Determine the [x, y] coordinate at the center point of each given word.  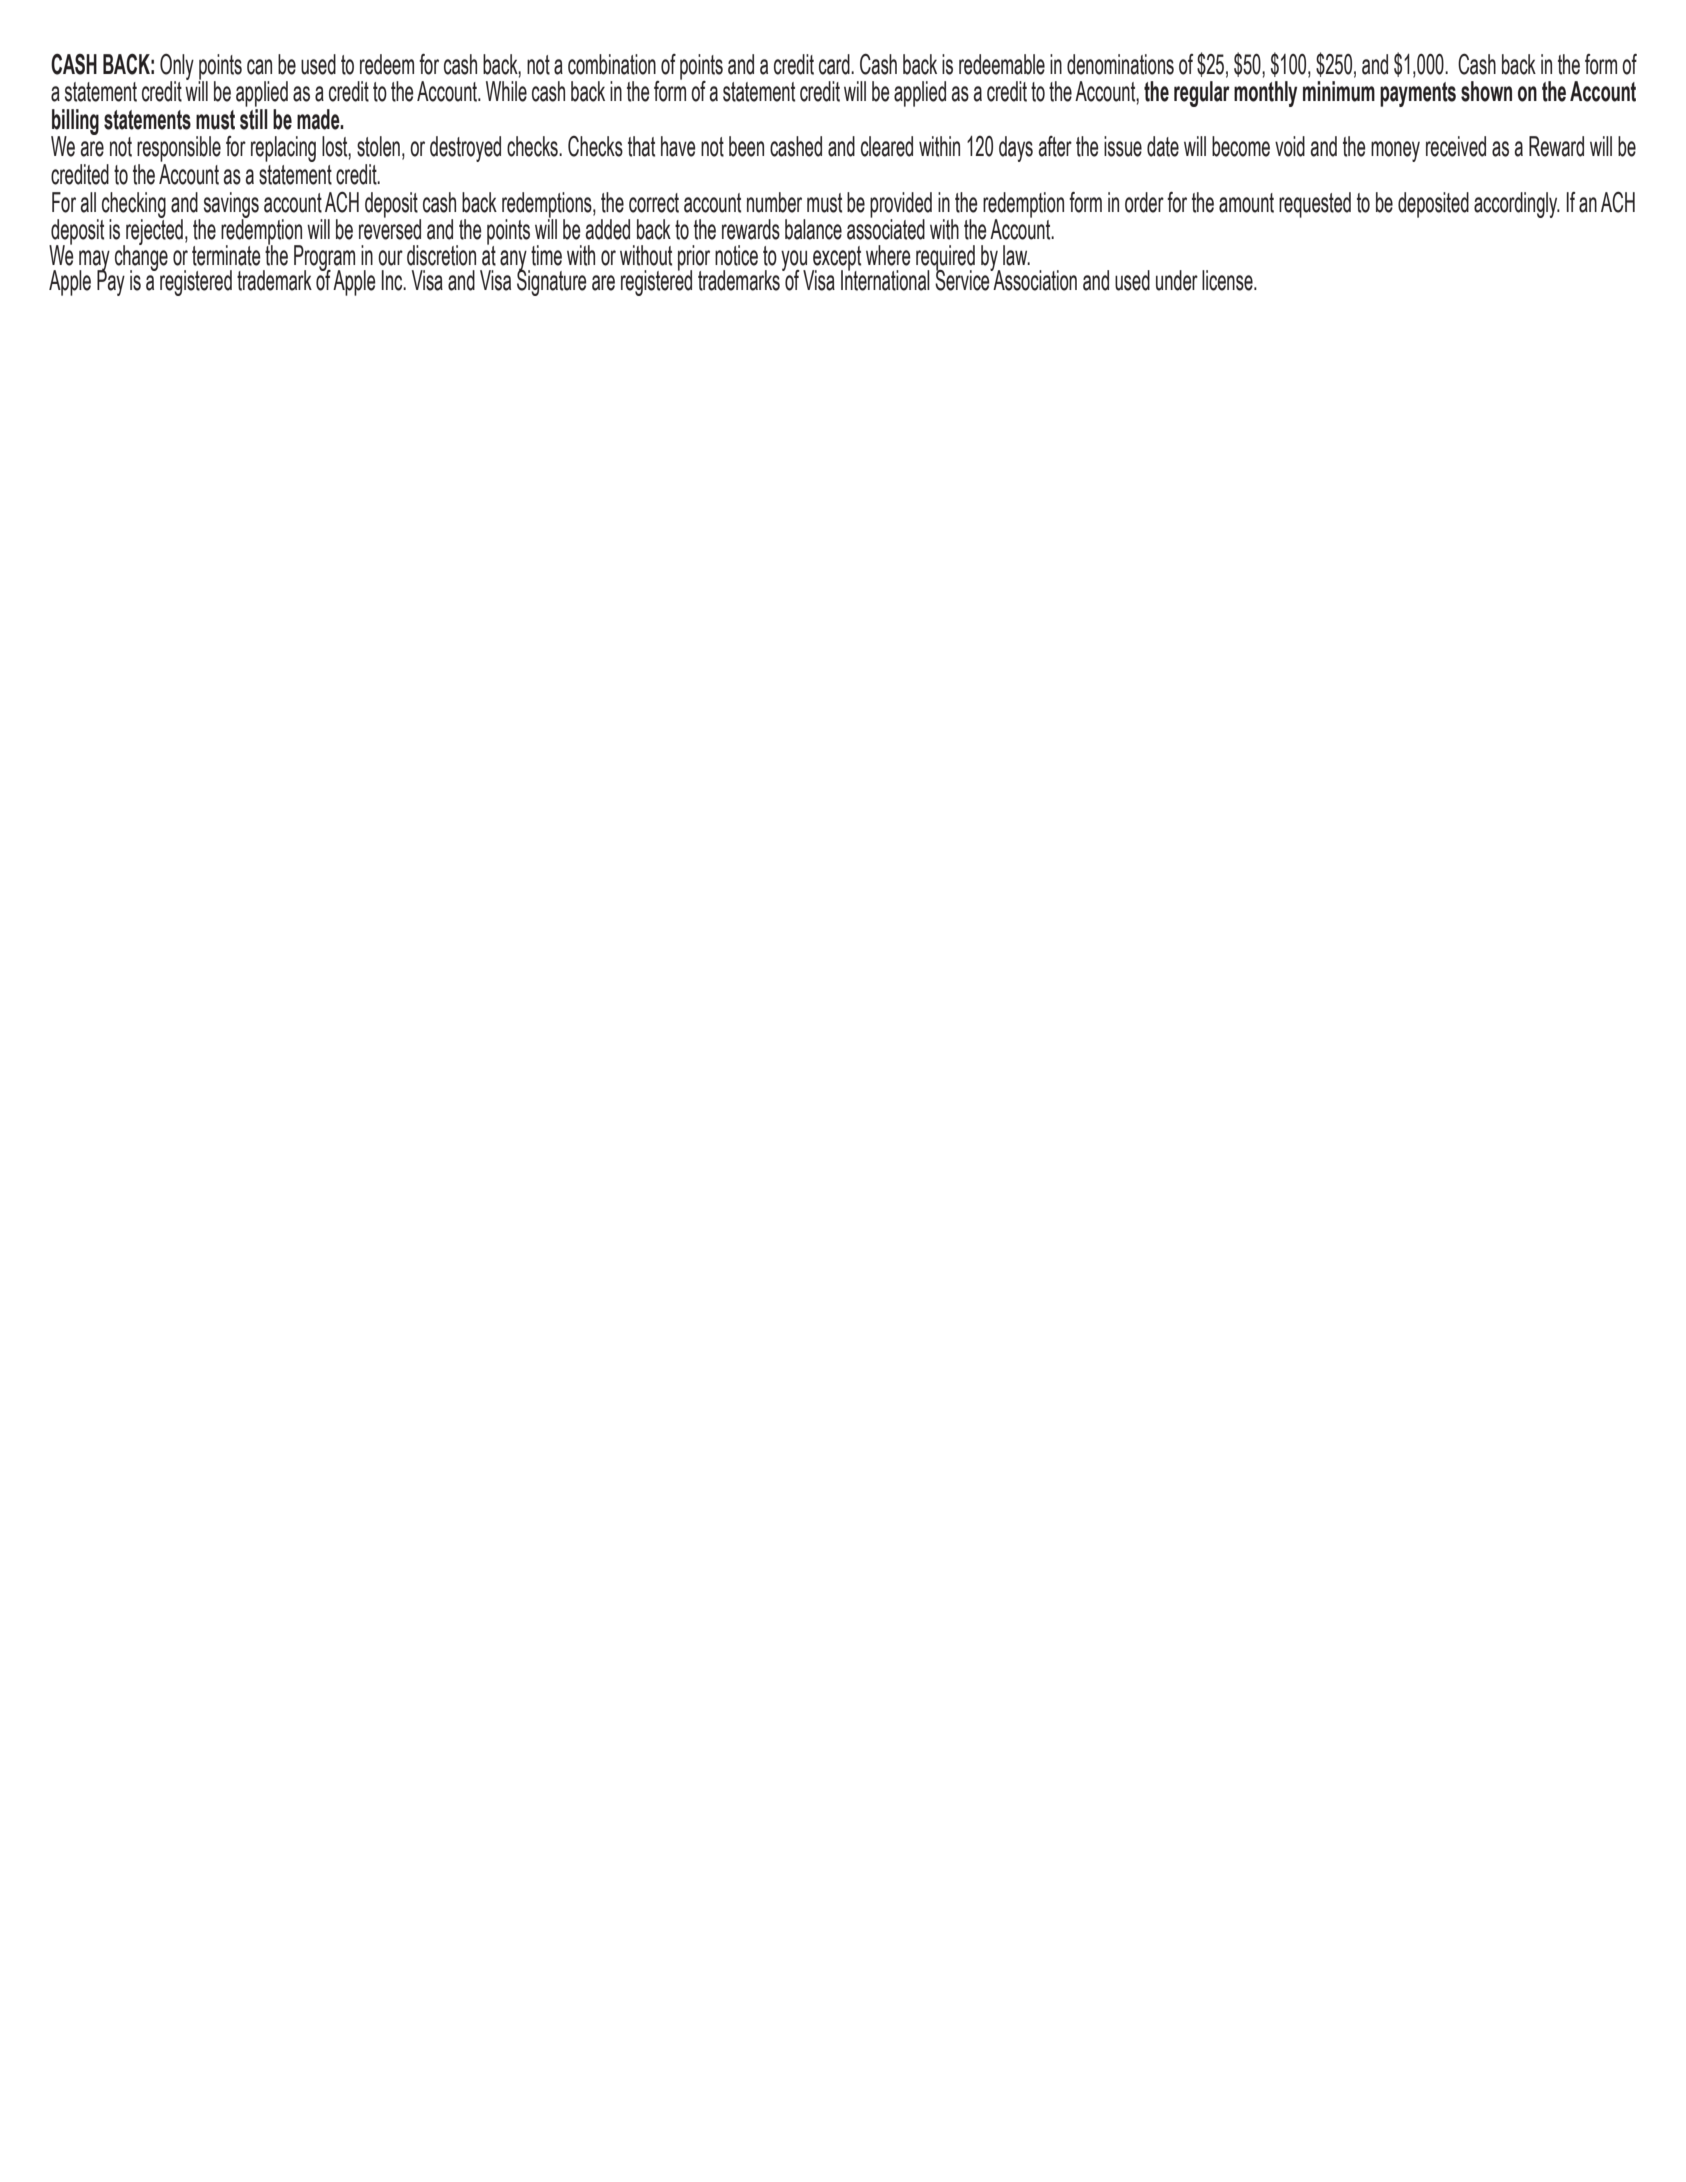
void [1290, 146]
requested [1315, 205]
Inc [393, 280]
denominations [1120, 64]
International [885, 279]
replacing [283, 149]
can [259, 67]
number [774, 202]
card [835, 64]
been [746, 146]
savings [231, 206]
